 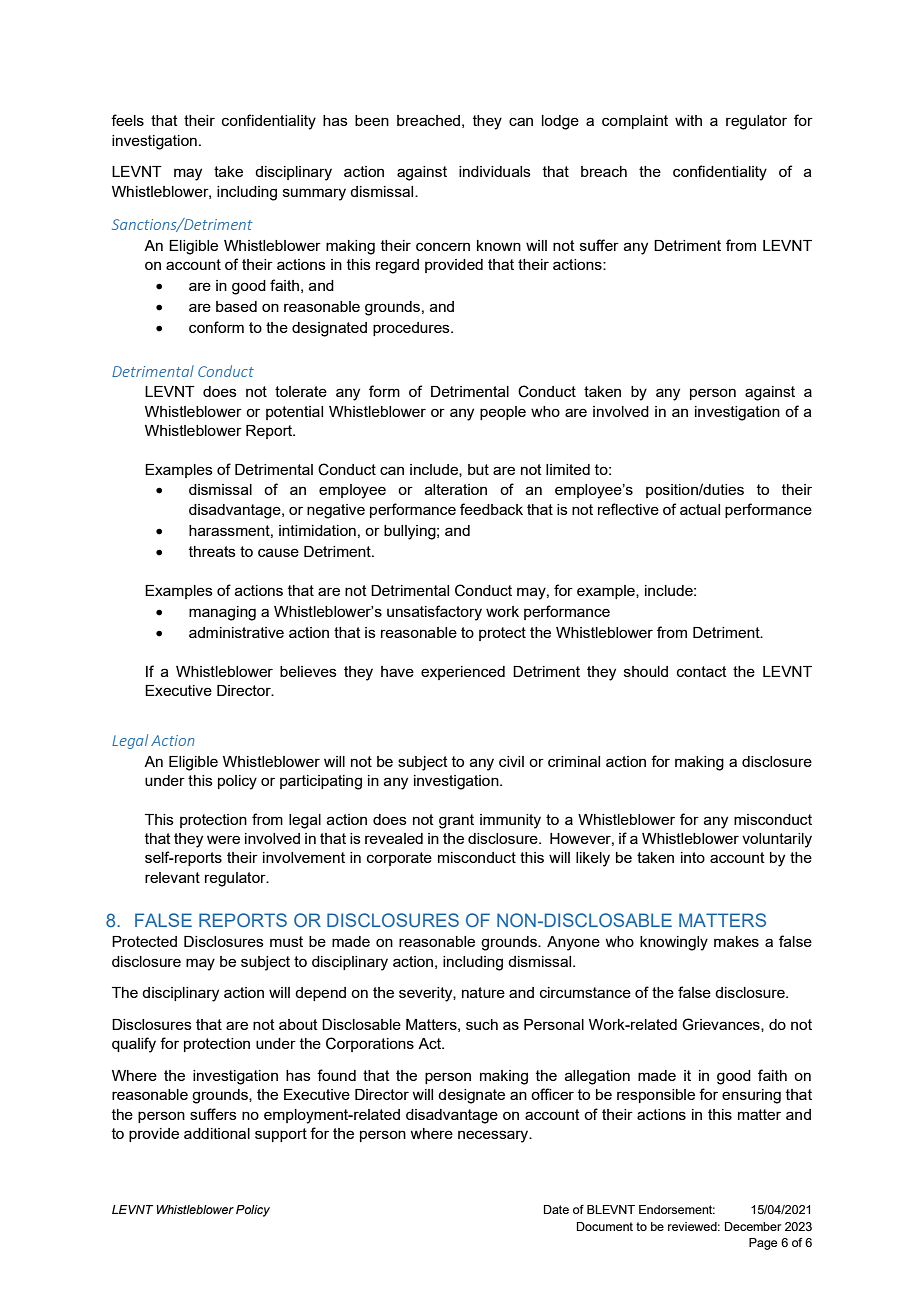 What do you see at coordinates (127, 120) in the document?
I see `feels` at bounding box center [127, 120].
